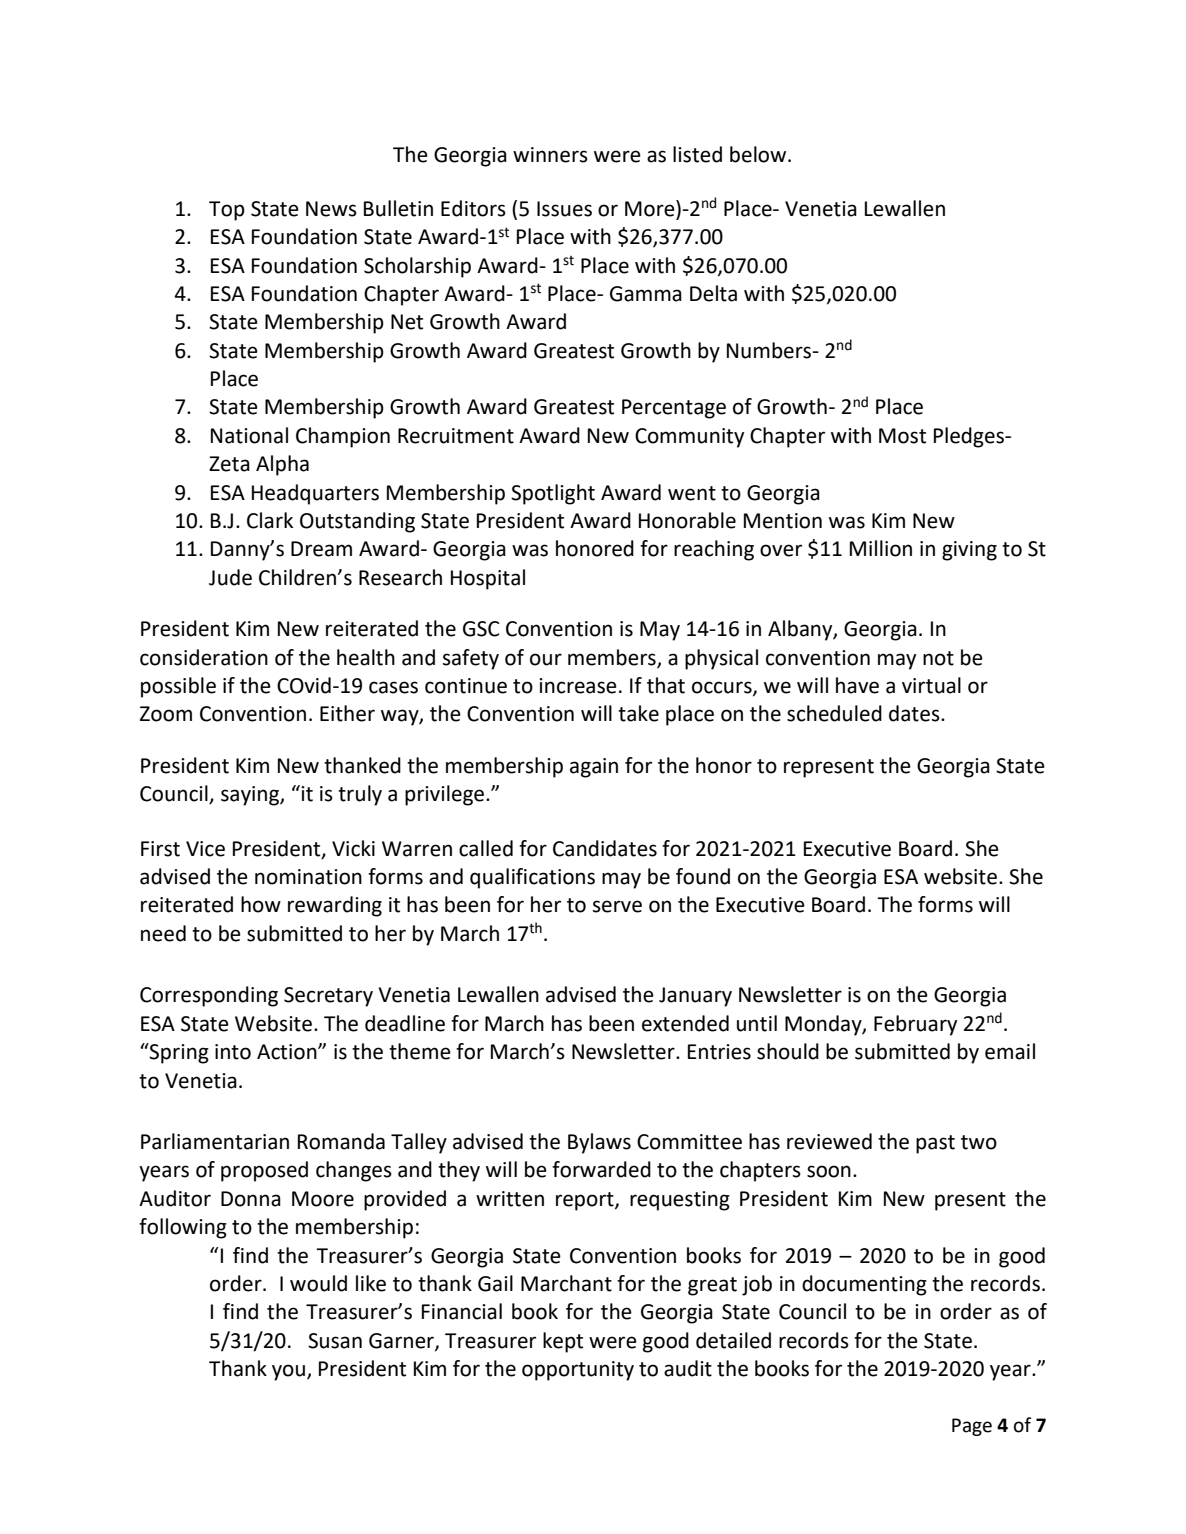  What do you see at coordinates (594, 768) in the screenshot?
I see `again` at bounding box center [594, 768].
